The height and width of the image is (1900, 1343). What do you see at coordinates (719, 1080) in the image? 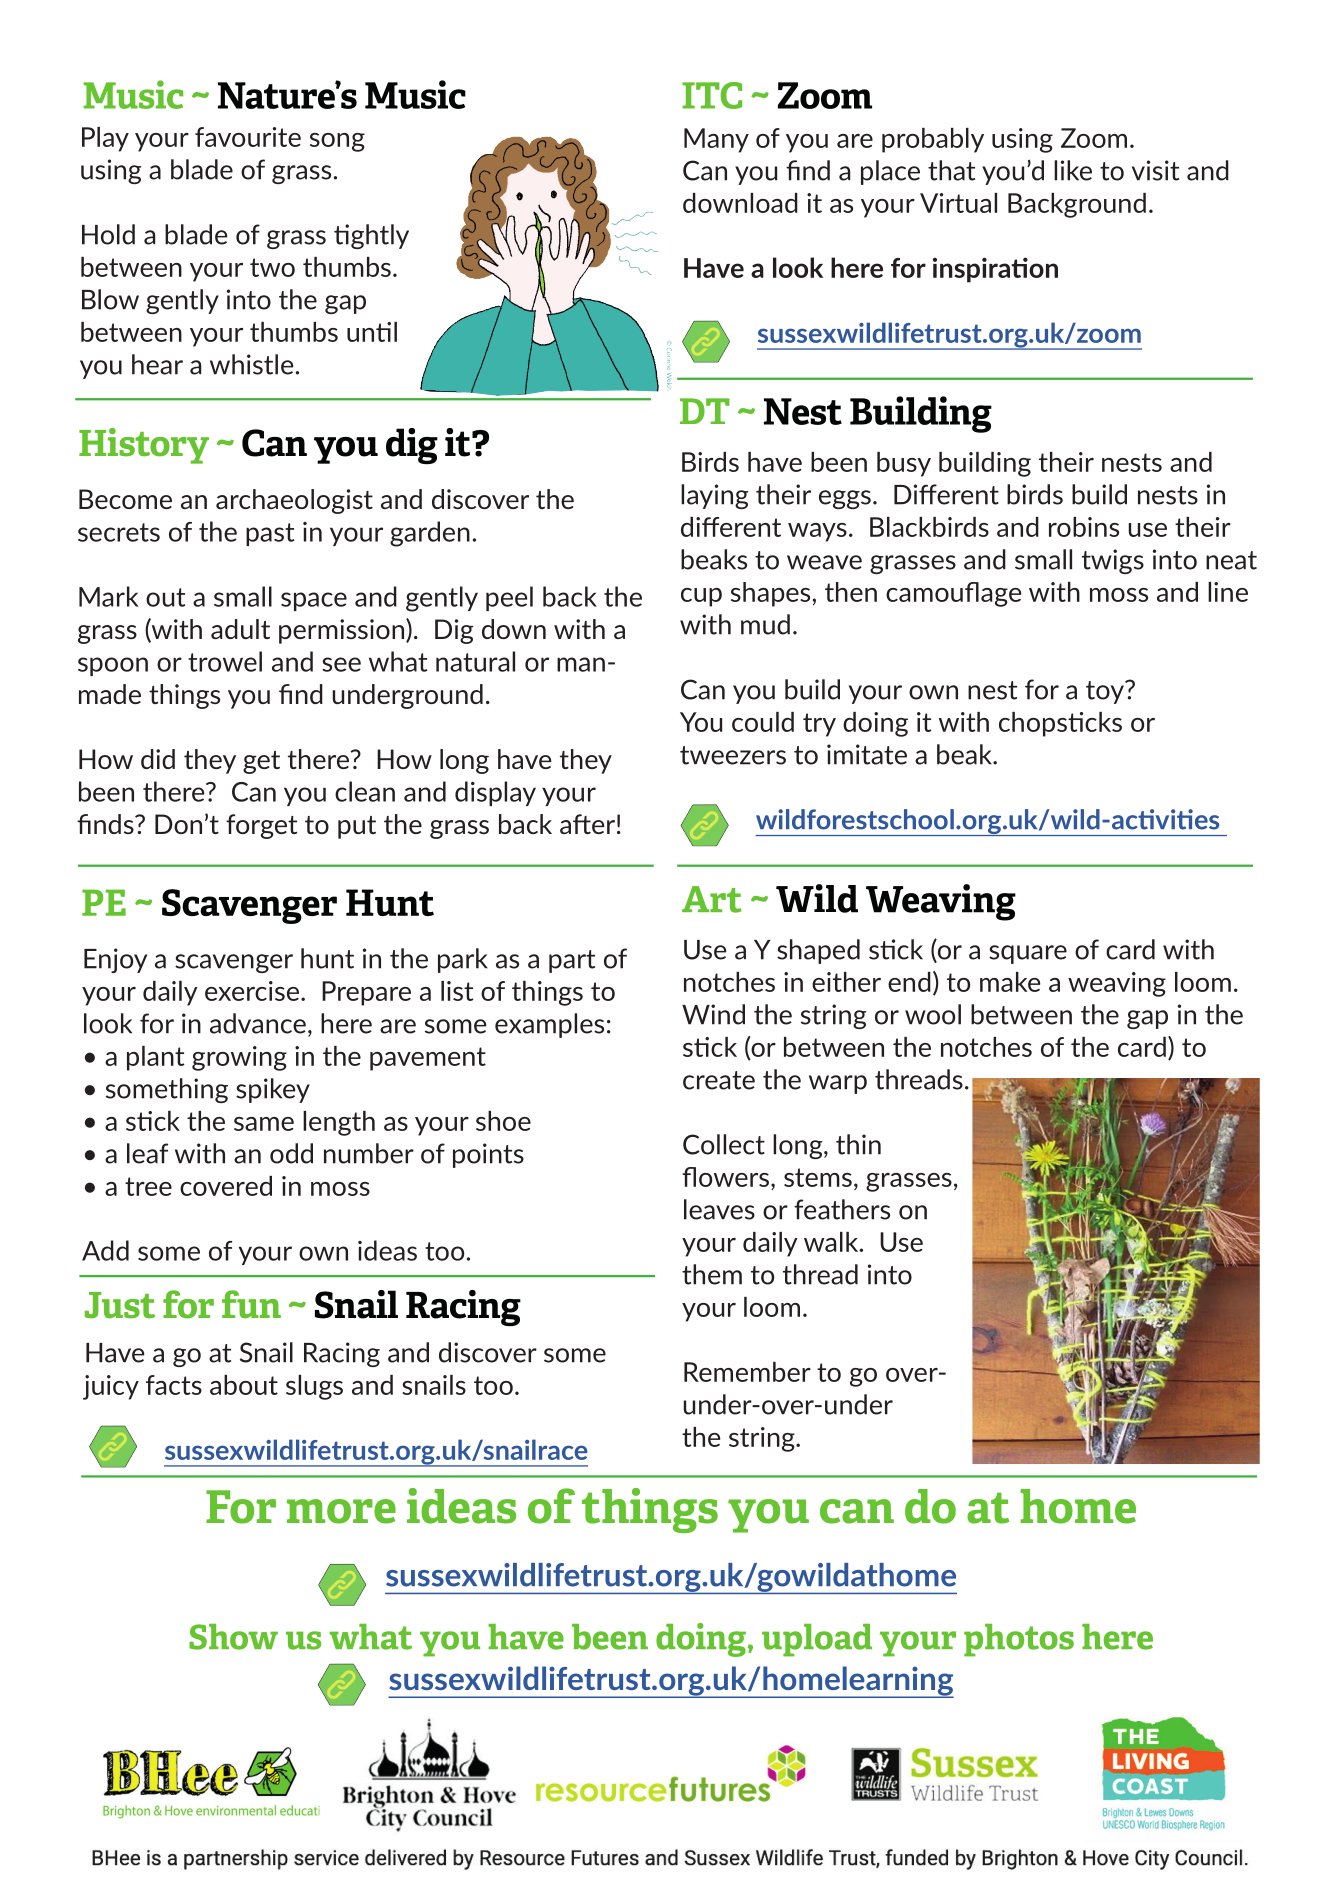
I see `create` at bounding box center [719, 1080].
